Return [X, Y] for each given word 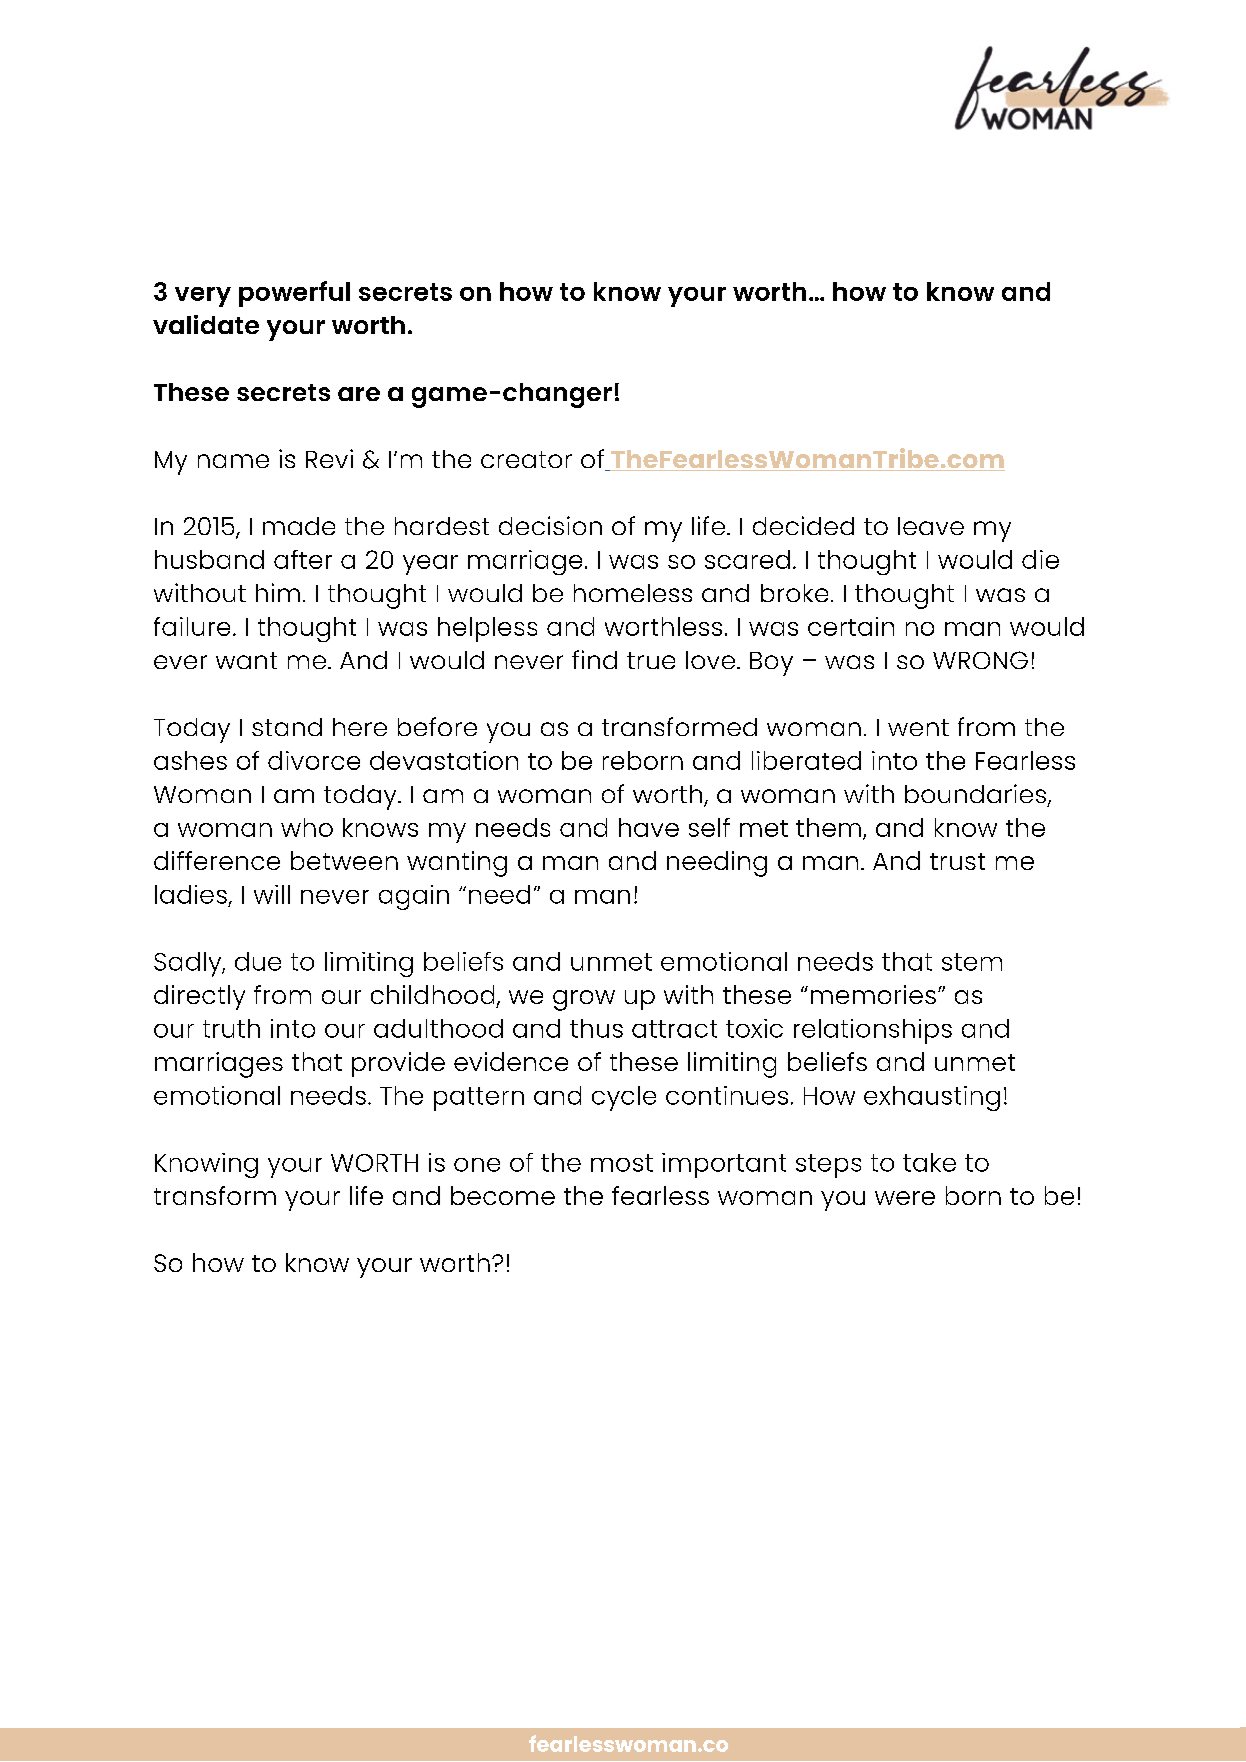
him [278, 592]
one [477, 1165]
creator [526, 459]
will [272, 894]
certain [851, 626]
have [649, 827]
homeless [633, 593]
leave [931, 526]
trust [957, 861]
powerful [294, 294]
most [622, 1163]
